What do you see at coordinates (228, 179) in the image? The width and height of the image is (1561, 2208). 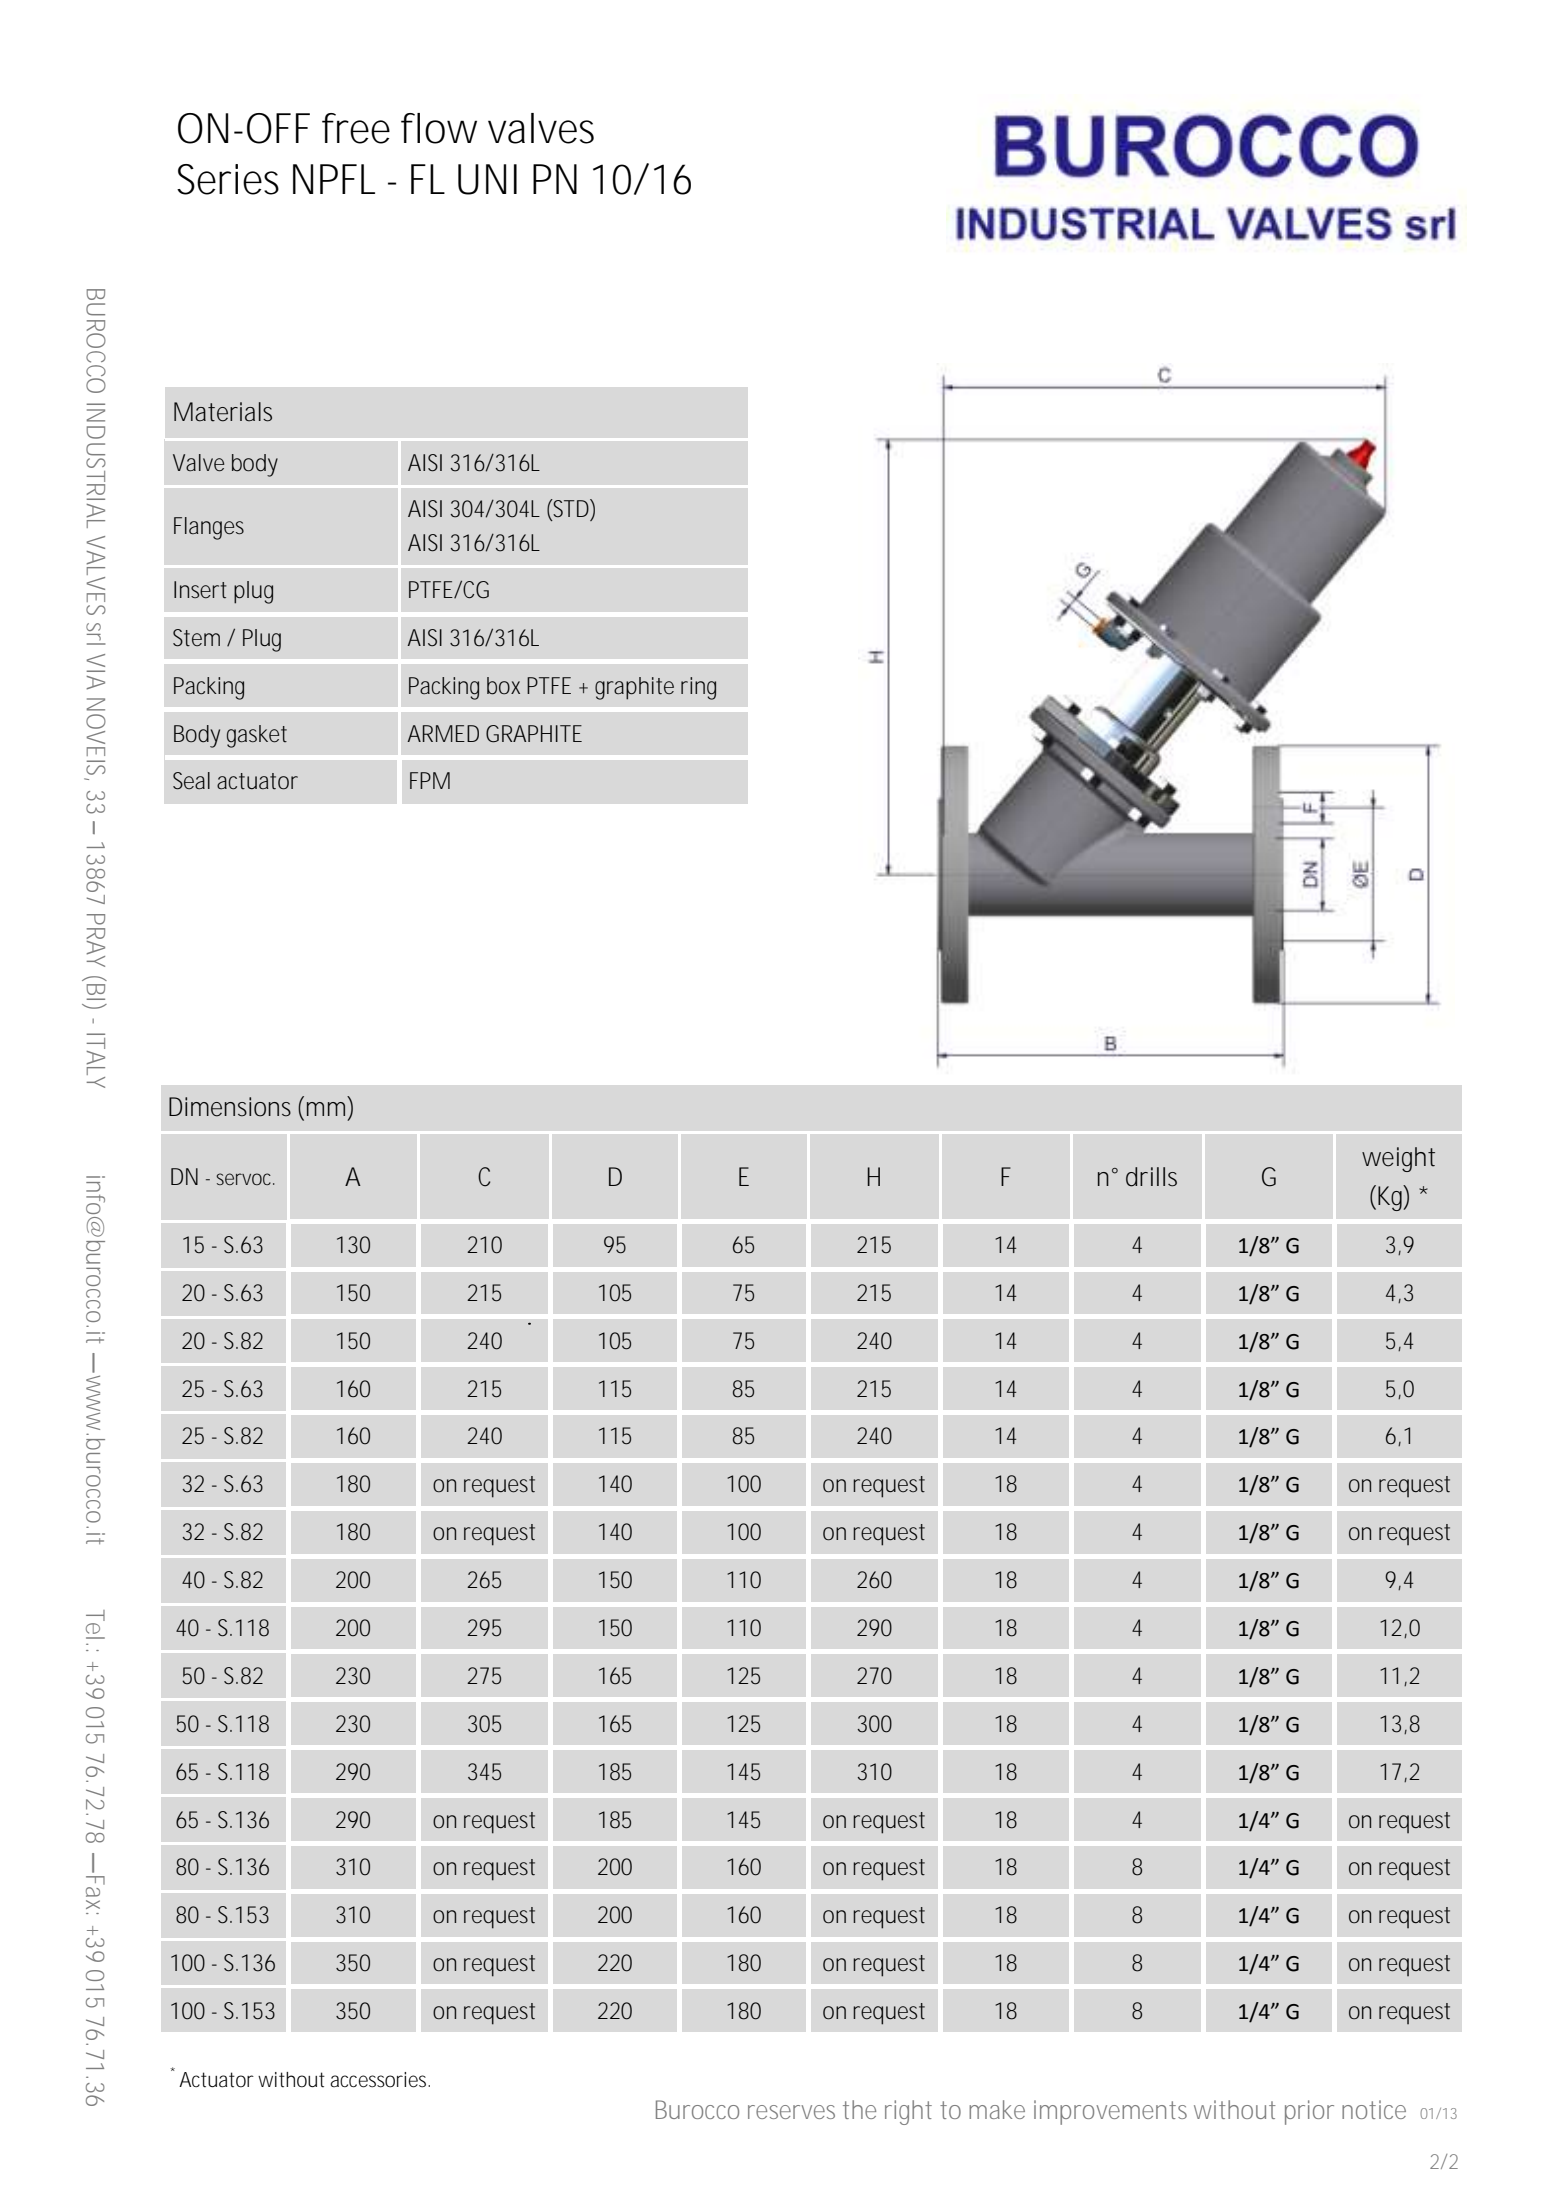 I see `Series` at bounding box center [228, 179].
